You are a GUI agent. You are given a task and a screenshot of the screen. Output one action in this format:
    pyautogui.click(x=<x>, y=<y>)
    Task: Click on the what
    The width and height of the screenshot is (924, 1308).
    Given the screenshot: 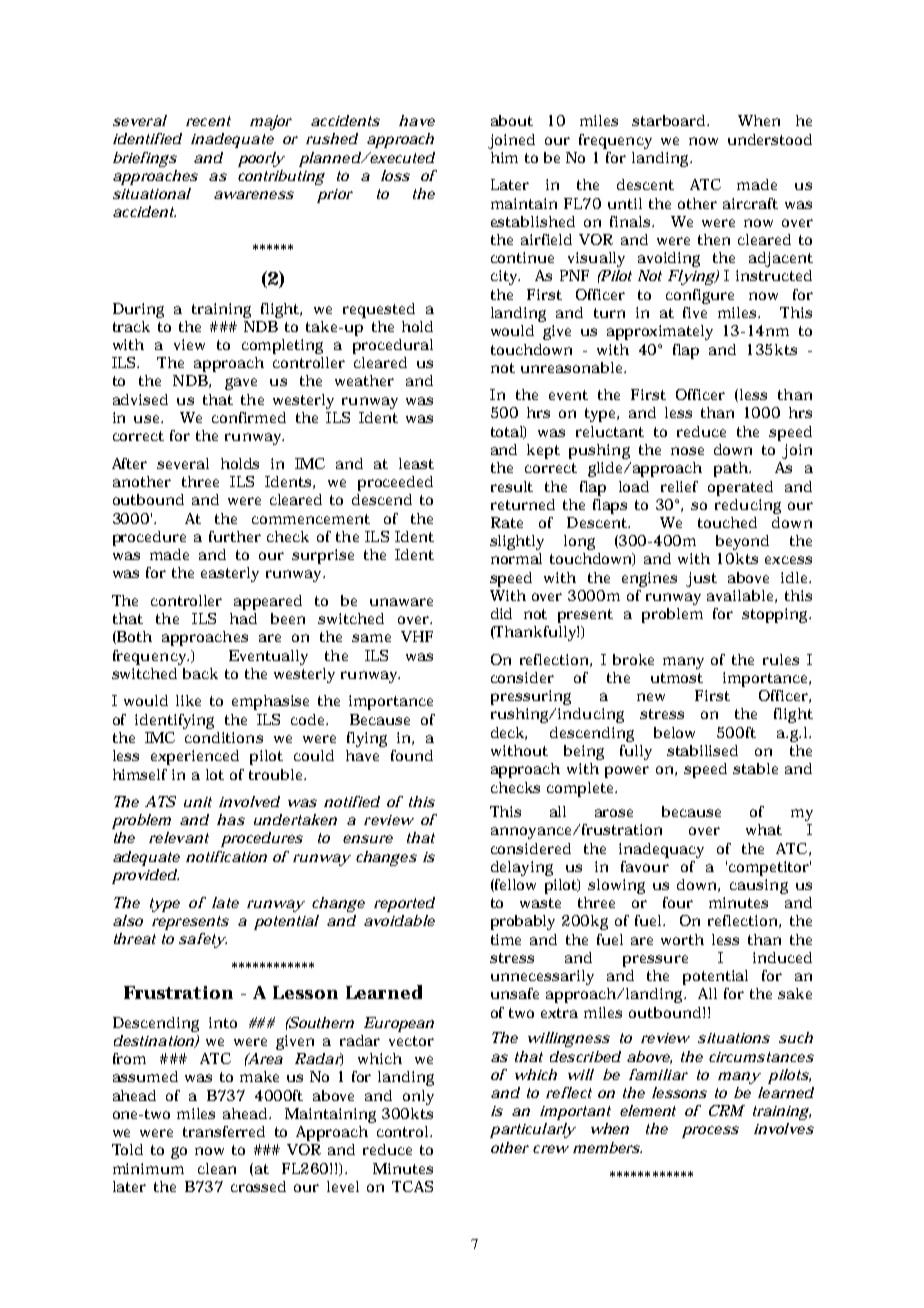 What is the action you would take?
    pyautogui.click(x=764, y=829)
